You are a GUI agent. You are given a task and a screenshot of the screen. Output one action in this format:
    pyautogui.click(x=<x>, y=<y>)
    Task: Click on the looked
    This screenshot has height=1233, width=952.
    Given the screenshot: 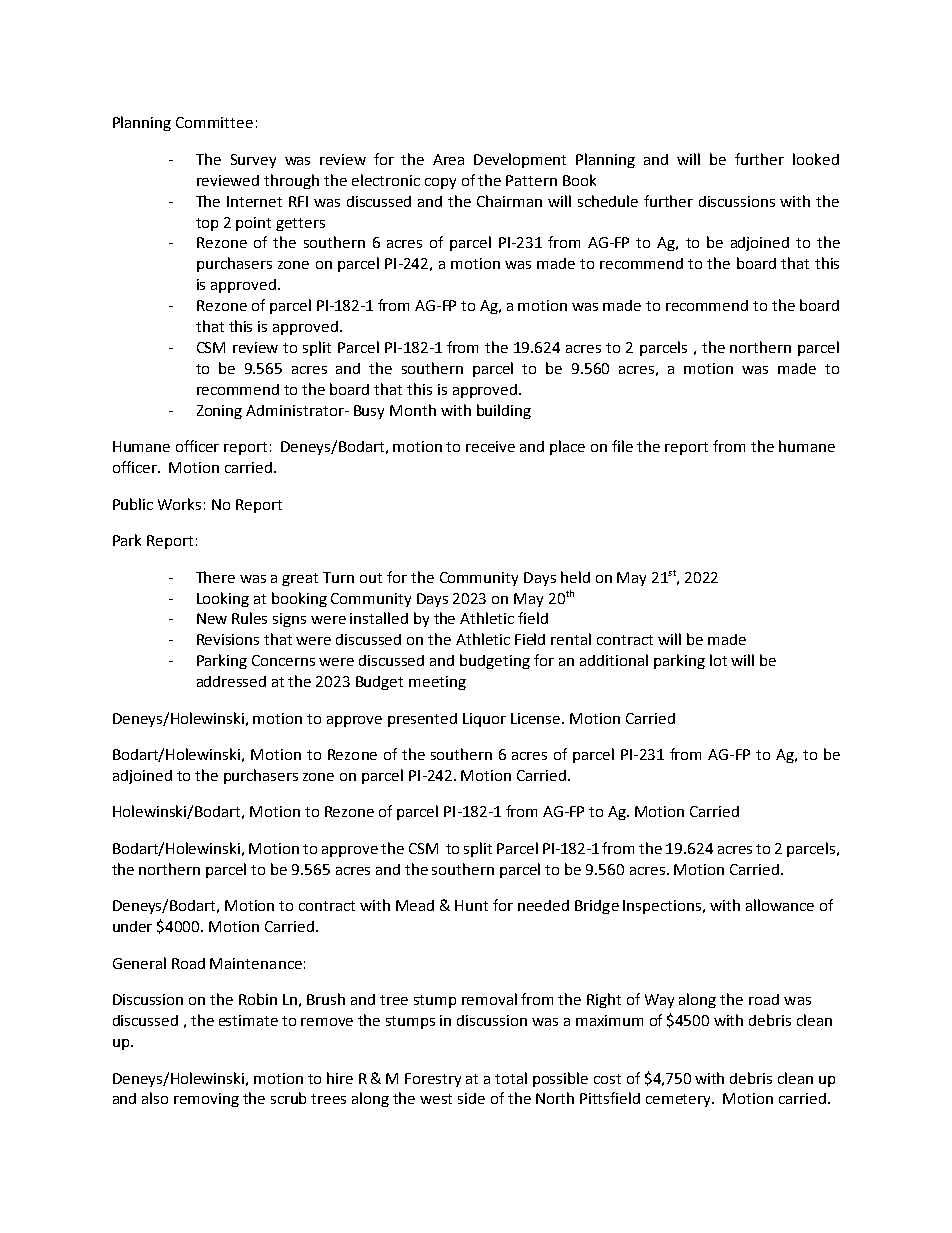 What is the action you would take?
    pyautogui.click(x=816, y=159)
